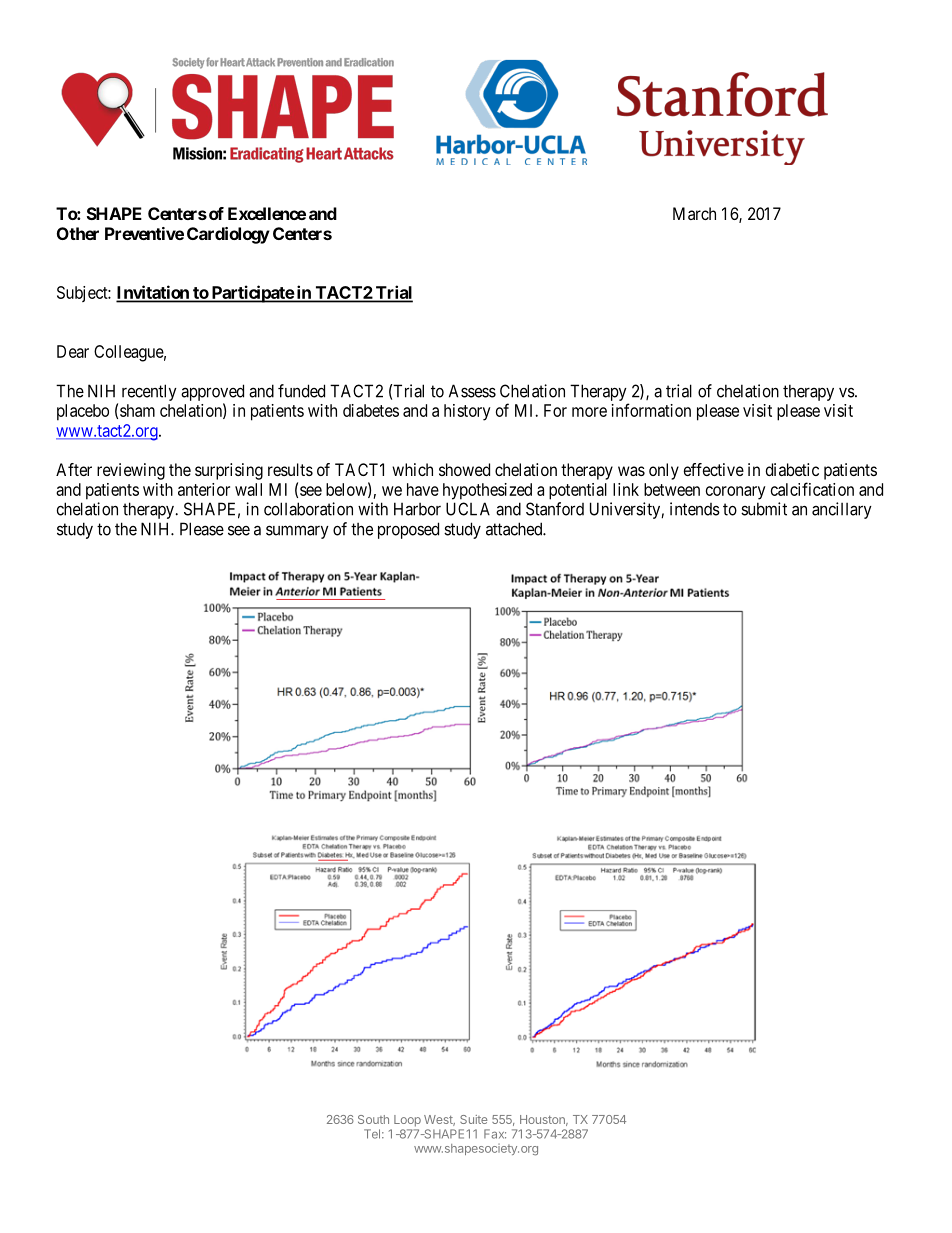 The width and height of the screenshot is (952, 1233). I want to click on South, so click(373, 1119).
